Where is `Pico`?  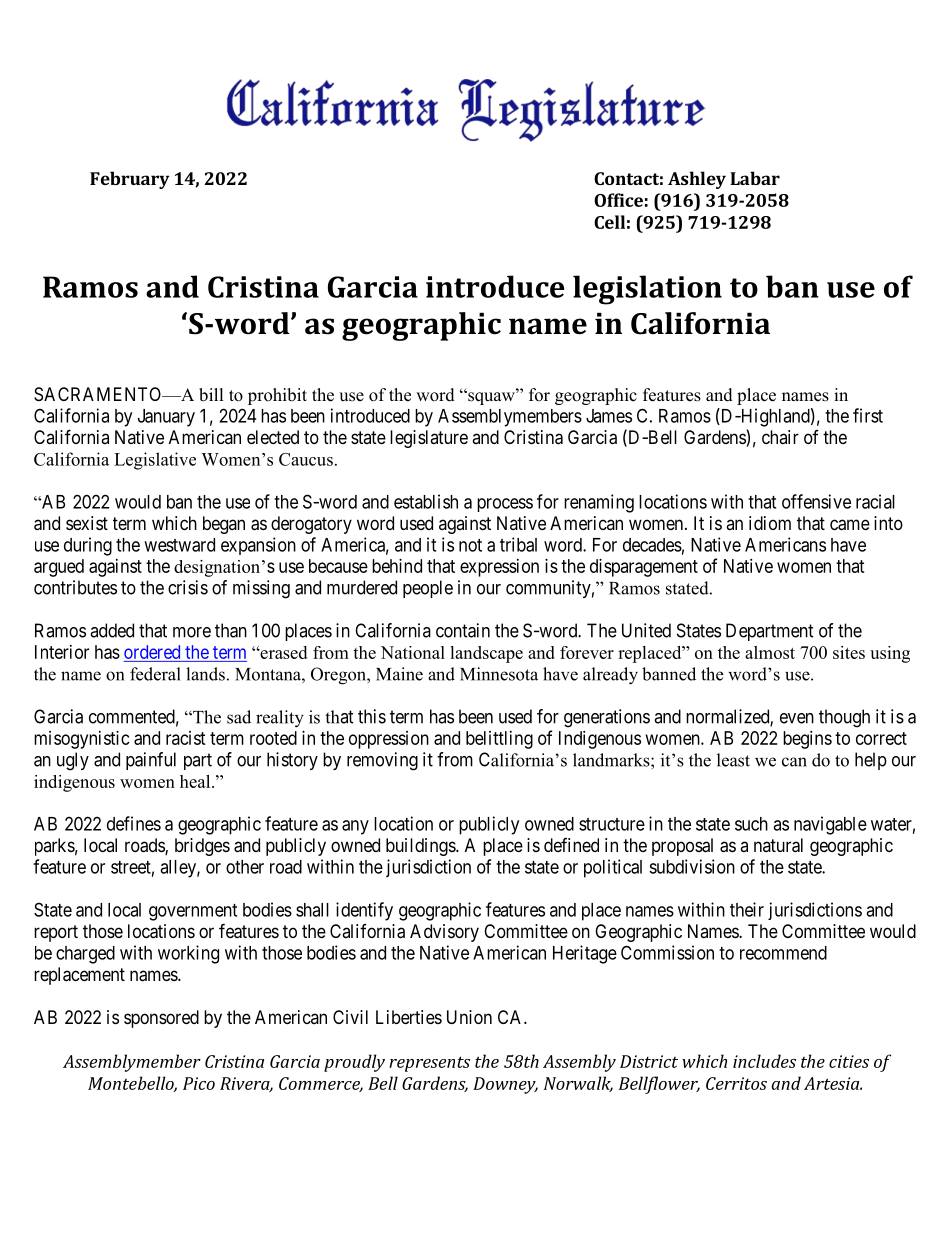 Pico is located at coordinates (199, 1083).
